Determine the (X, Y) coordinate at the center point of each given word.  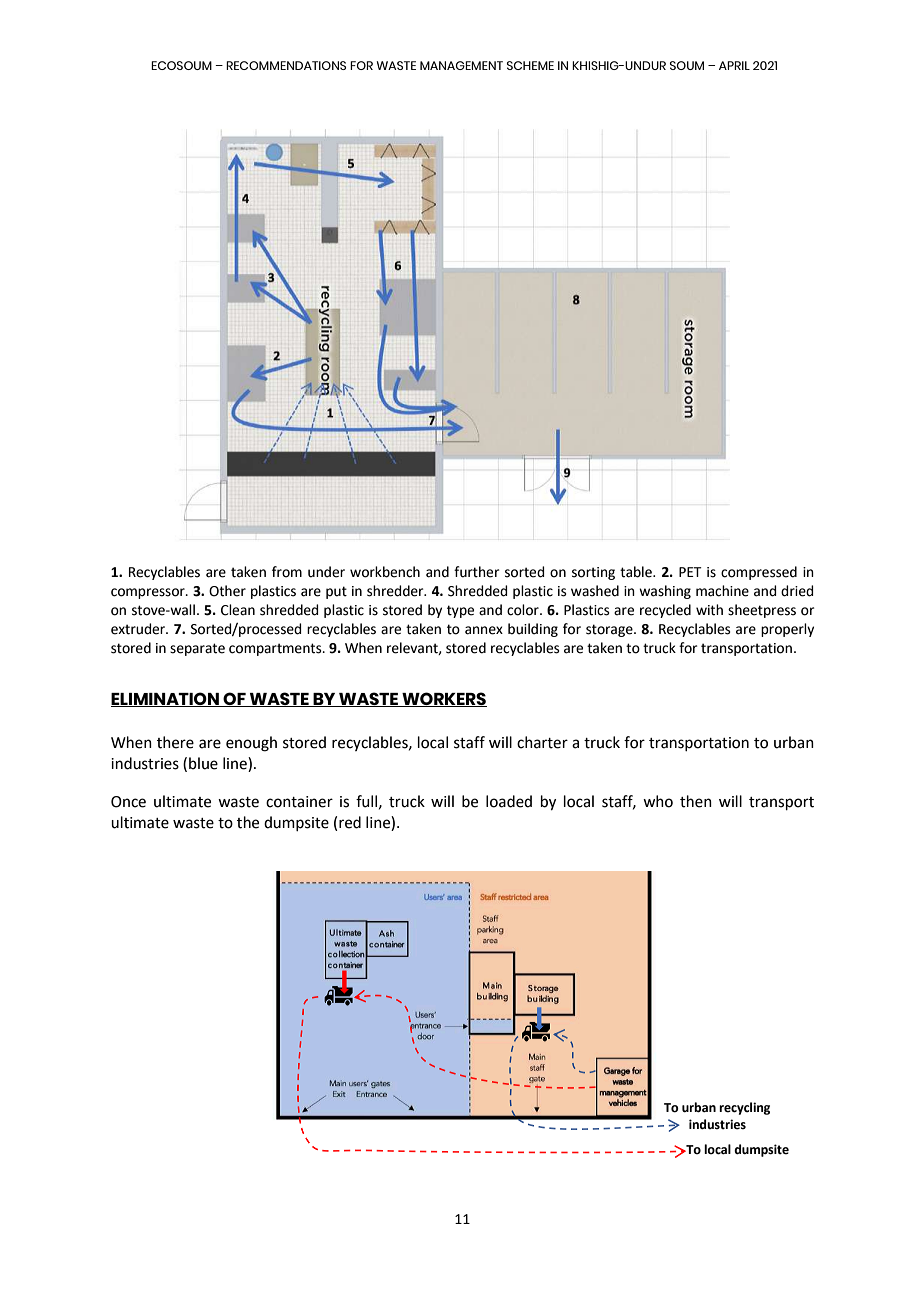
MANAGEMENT (461, 65)
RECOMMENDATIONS (286, 65)
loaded (509, 801)
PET (690, 572)
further (476, 572)
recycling (744, 1108)
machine (722, 591)
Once (128, 802)
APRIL (734, 65)
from (287, 572)
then (696, 801)
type (460, 611)
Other (227, 591)
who (658, 801)
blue (203, 763)
